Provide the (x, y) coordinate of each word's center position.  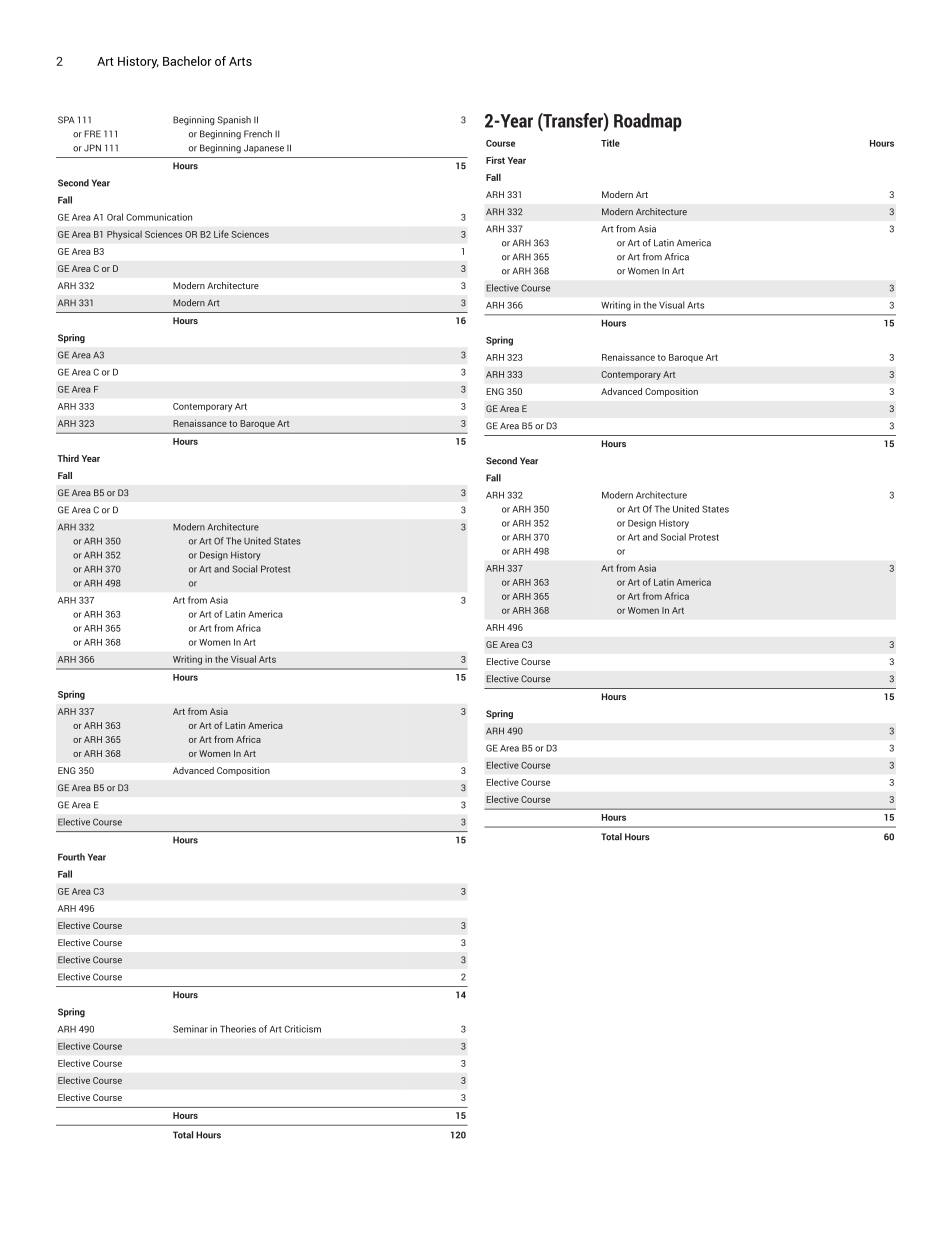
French (258, 134)
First (495, 160)
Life (221, 234)
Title (610, 143)
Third (68, 458)
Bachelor (187, 61)
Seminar (190, 1029)
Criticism (303, 1029)
